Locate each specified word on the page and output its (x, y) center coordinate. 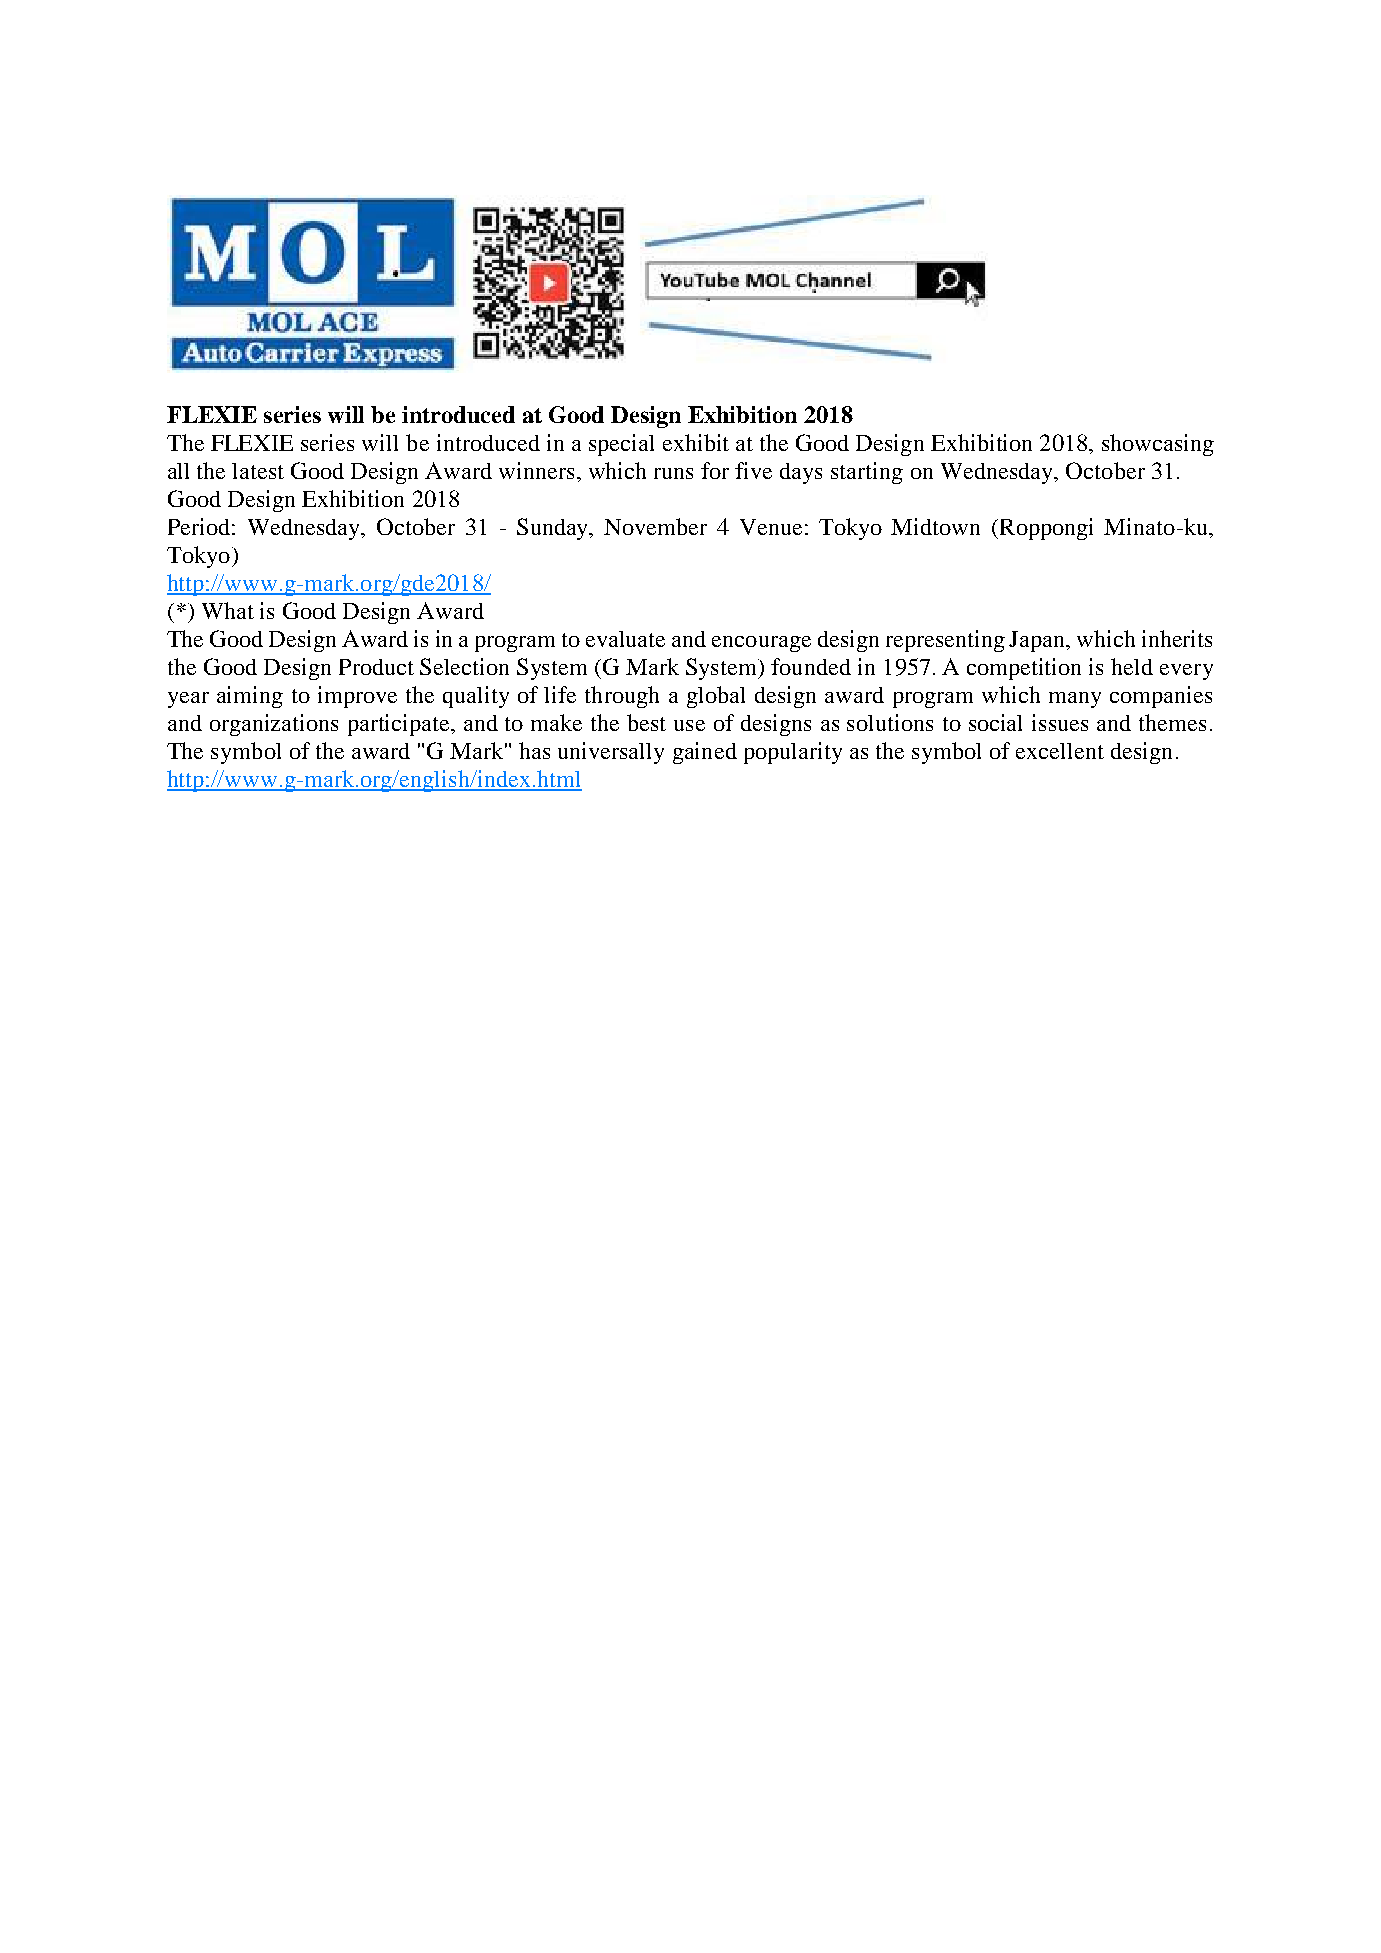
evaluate (625, 639)
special (621, 445)
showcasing (1158, 445)
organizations (274, 725)
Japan (1038, 641)
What (228, 610)
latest (258, 471)
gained (705, 753)
